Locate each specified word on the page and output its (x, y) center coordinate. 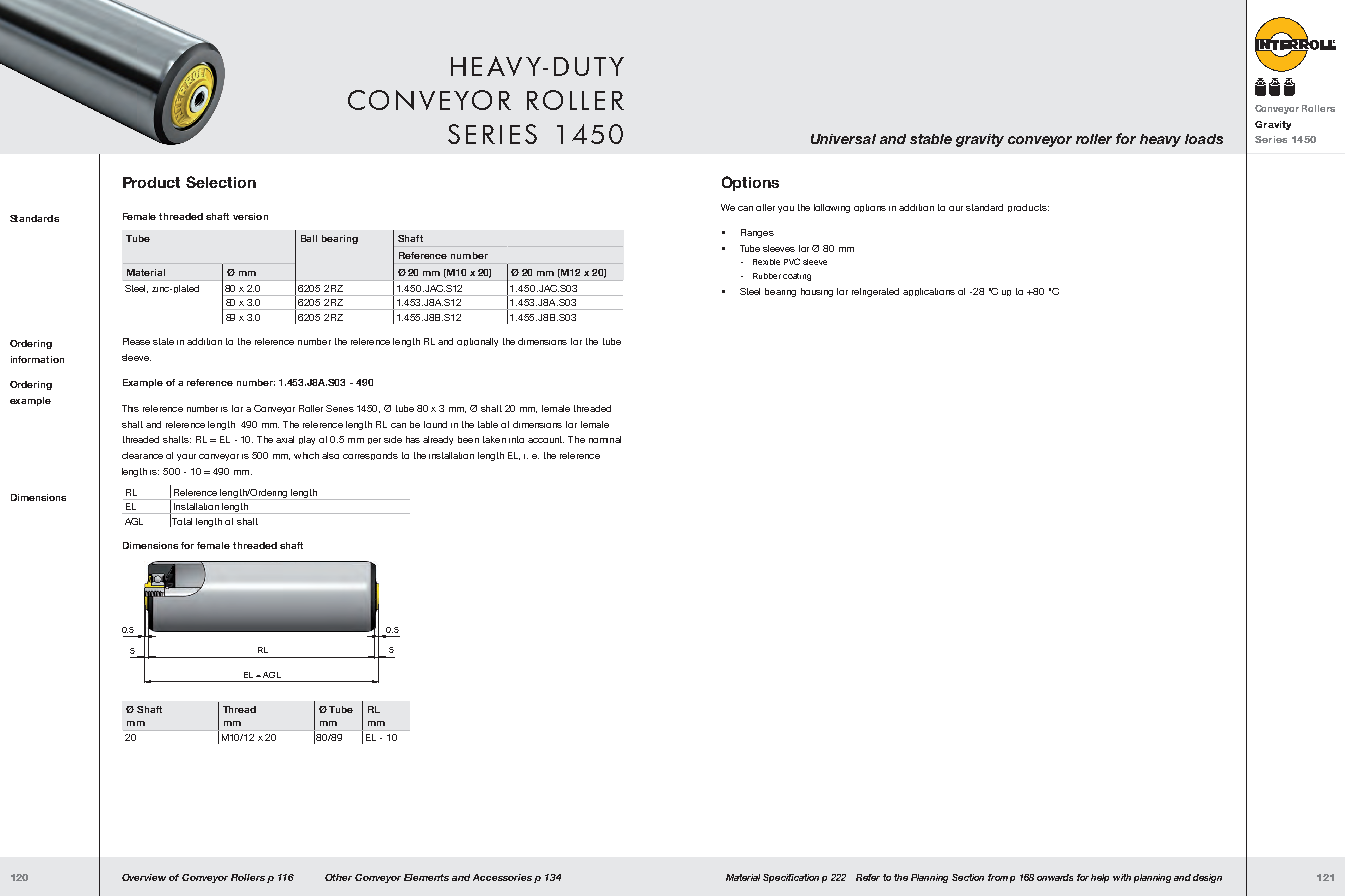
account (546, 439)
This (130, 408)
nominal (605, 439)
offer (765, 207)
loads (1204, 139)
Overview (144, 877)
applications (929, 292)
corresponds (370, 456)
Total (182, 521)
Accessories (502, 877)
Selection (221, 182)
